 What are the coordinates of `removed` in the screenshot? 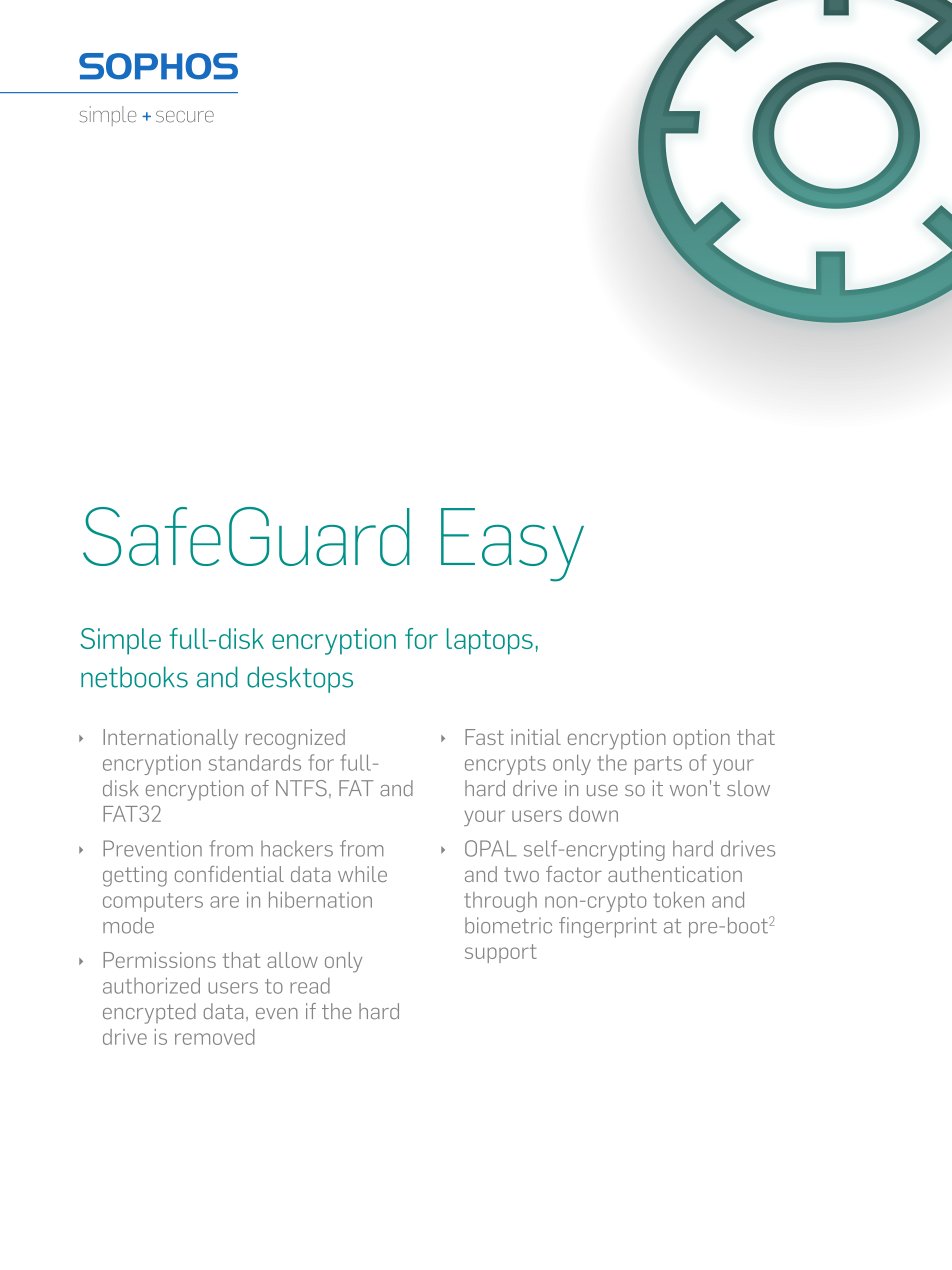 It's located at (215, 1037).
